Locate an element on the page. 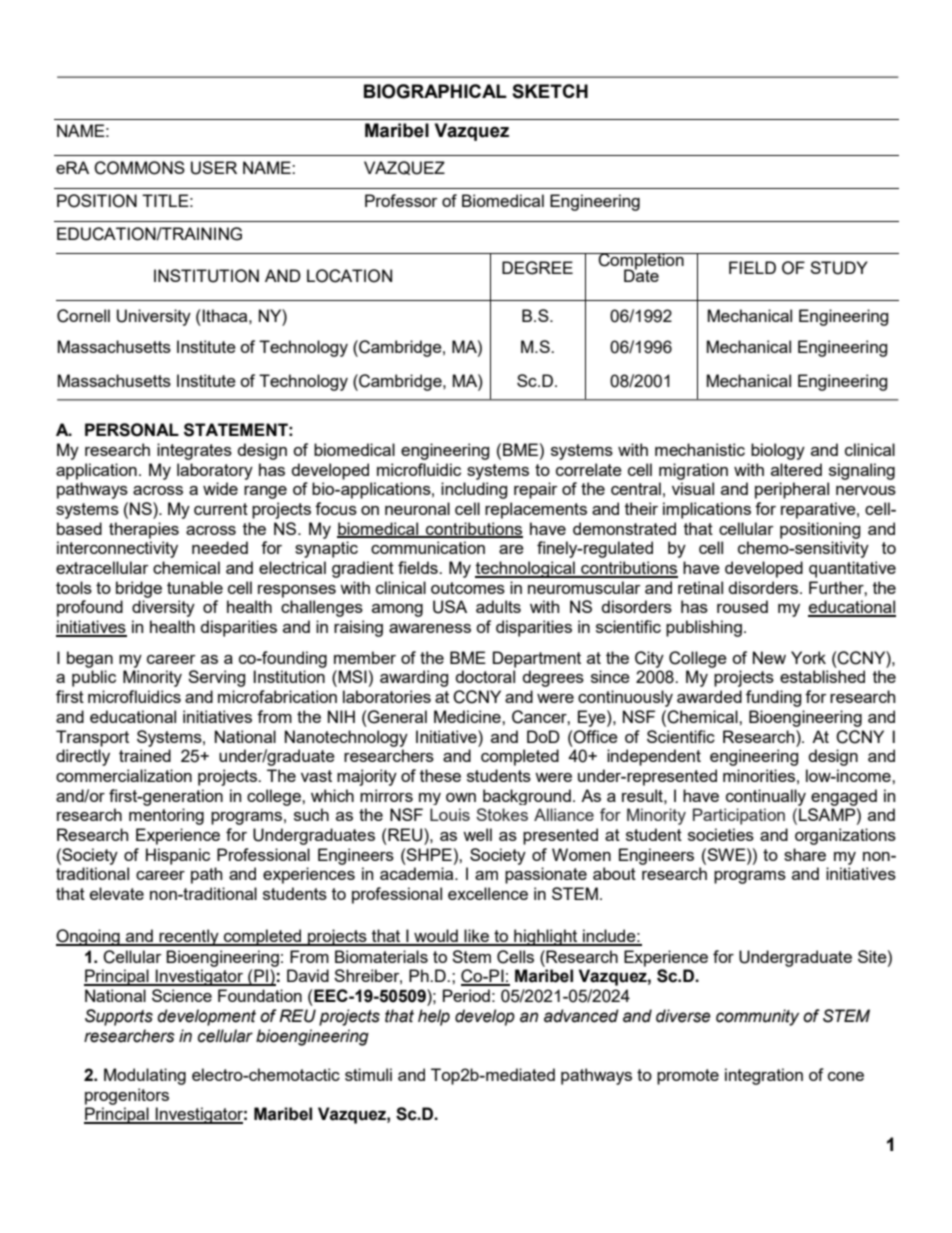 The height and width of the document is (1233, 952). mentoring is located at coordinates (166, 816).
